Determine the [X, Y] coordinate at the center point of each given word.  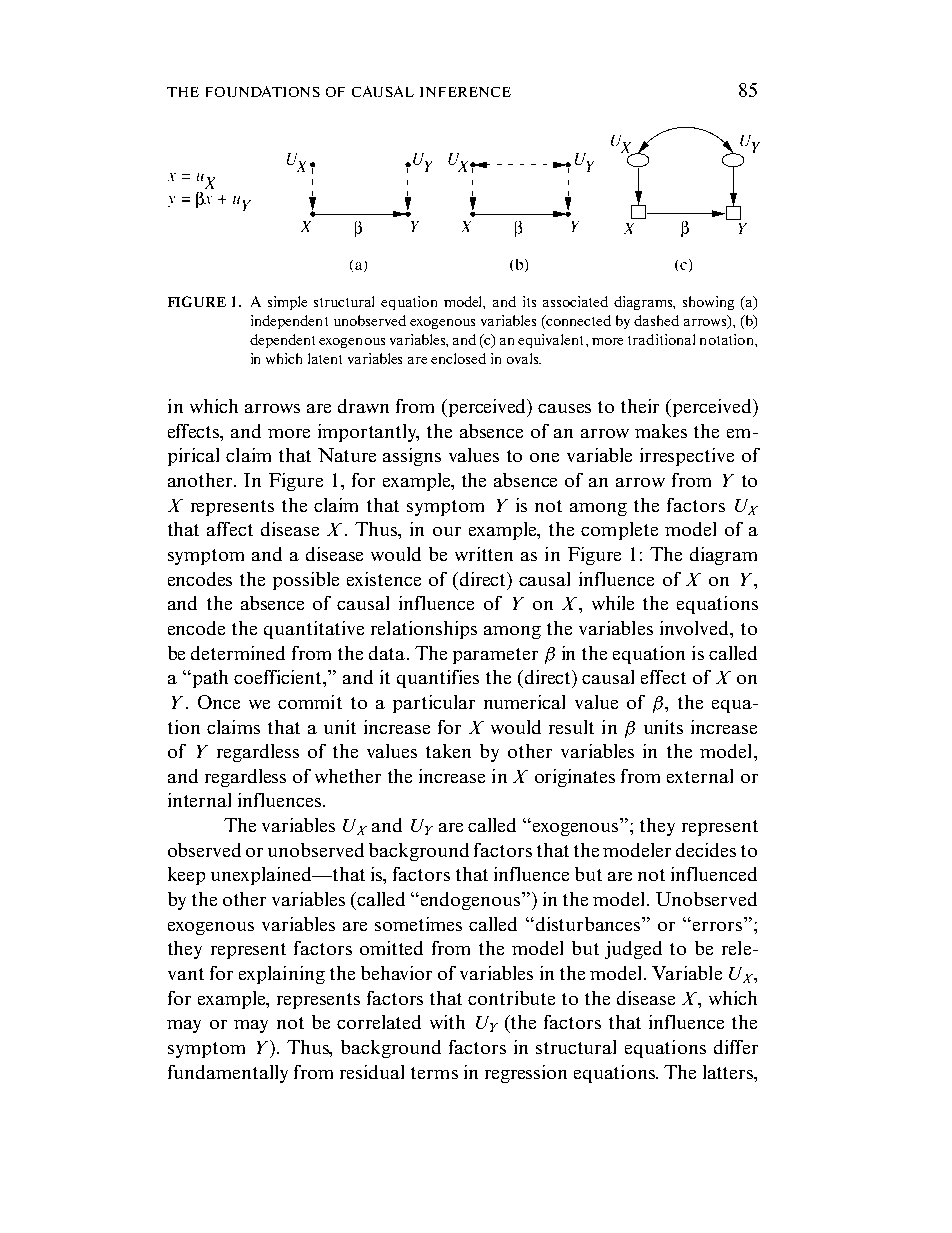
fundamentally [228, 1074]
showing [708, 303]
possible [306, 581]
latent [325, 358]
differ [736, 1047]
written [484, 554]
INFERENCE [465, 92]
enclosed [458, 358]
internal [199, 800]
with [447, 1022]
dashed [656, 320]
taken [448, 751]
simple [287, 303]
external [700, 776]
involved [696, 629]
